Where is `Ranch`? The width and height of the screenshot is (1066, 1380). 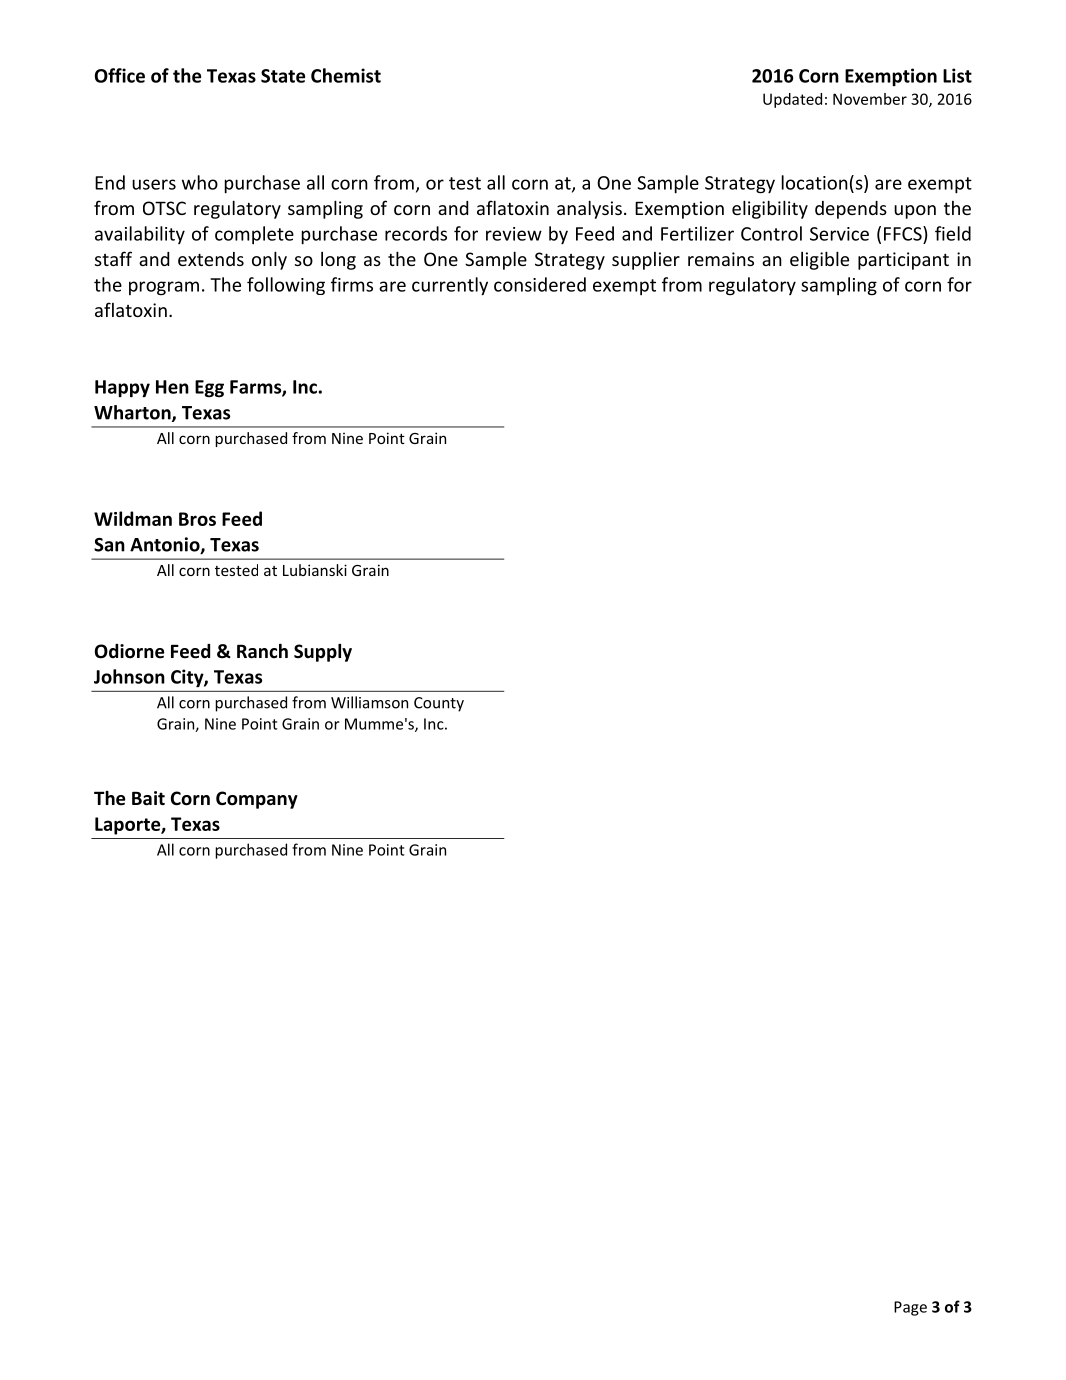
Ranch is located at coordinates (262, 651).
